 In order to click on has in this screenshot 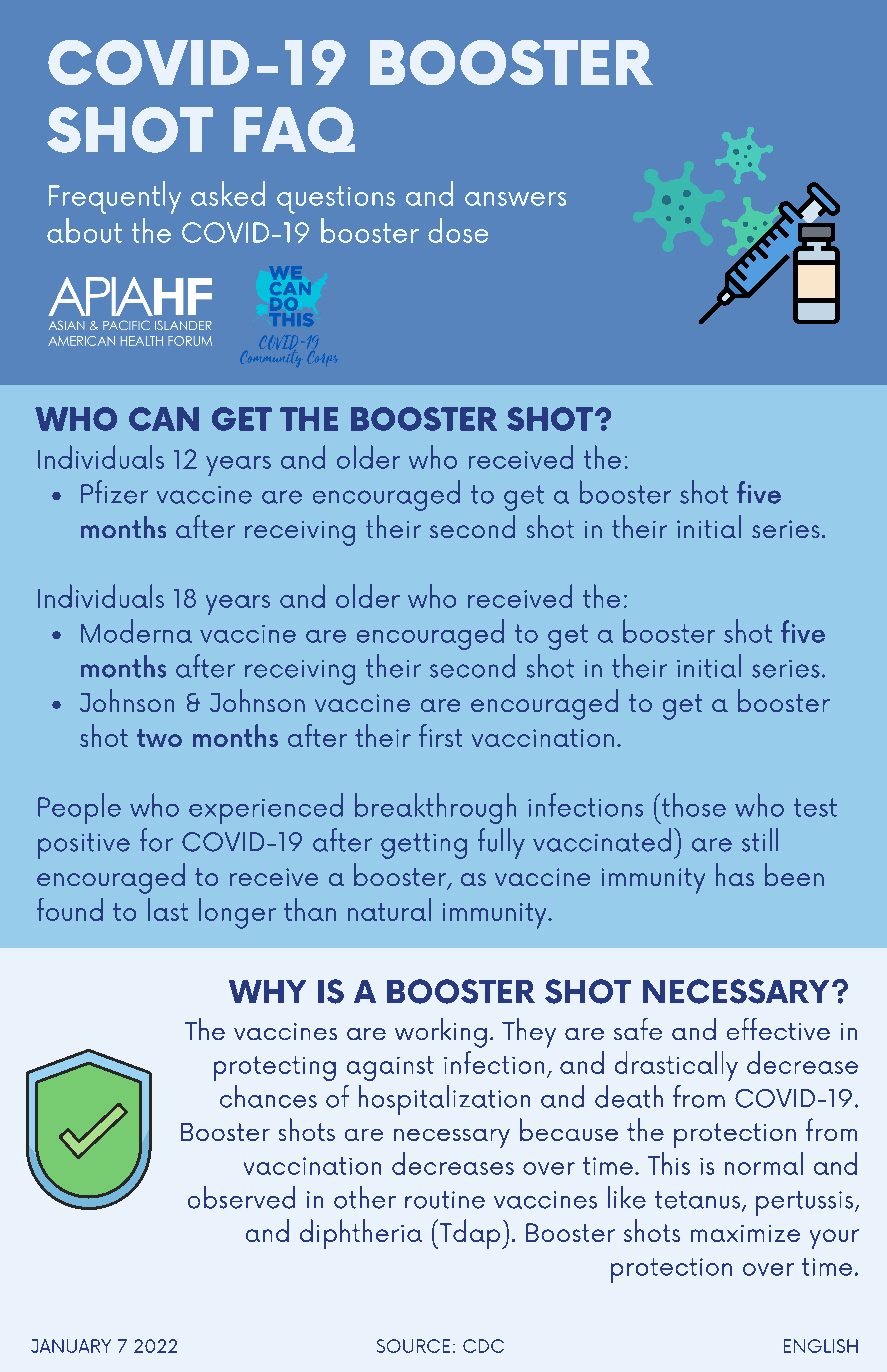, I will do `click(735, 874)`.
